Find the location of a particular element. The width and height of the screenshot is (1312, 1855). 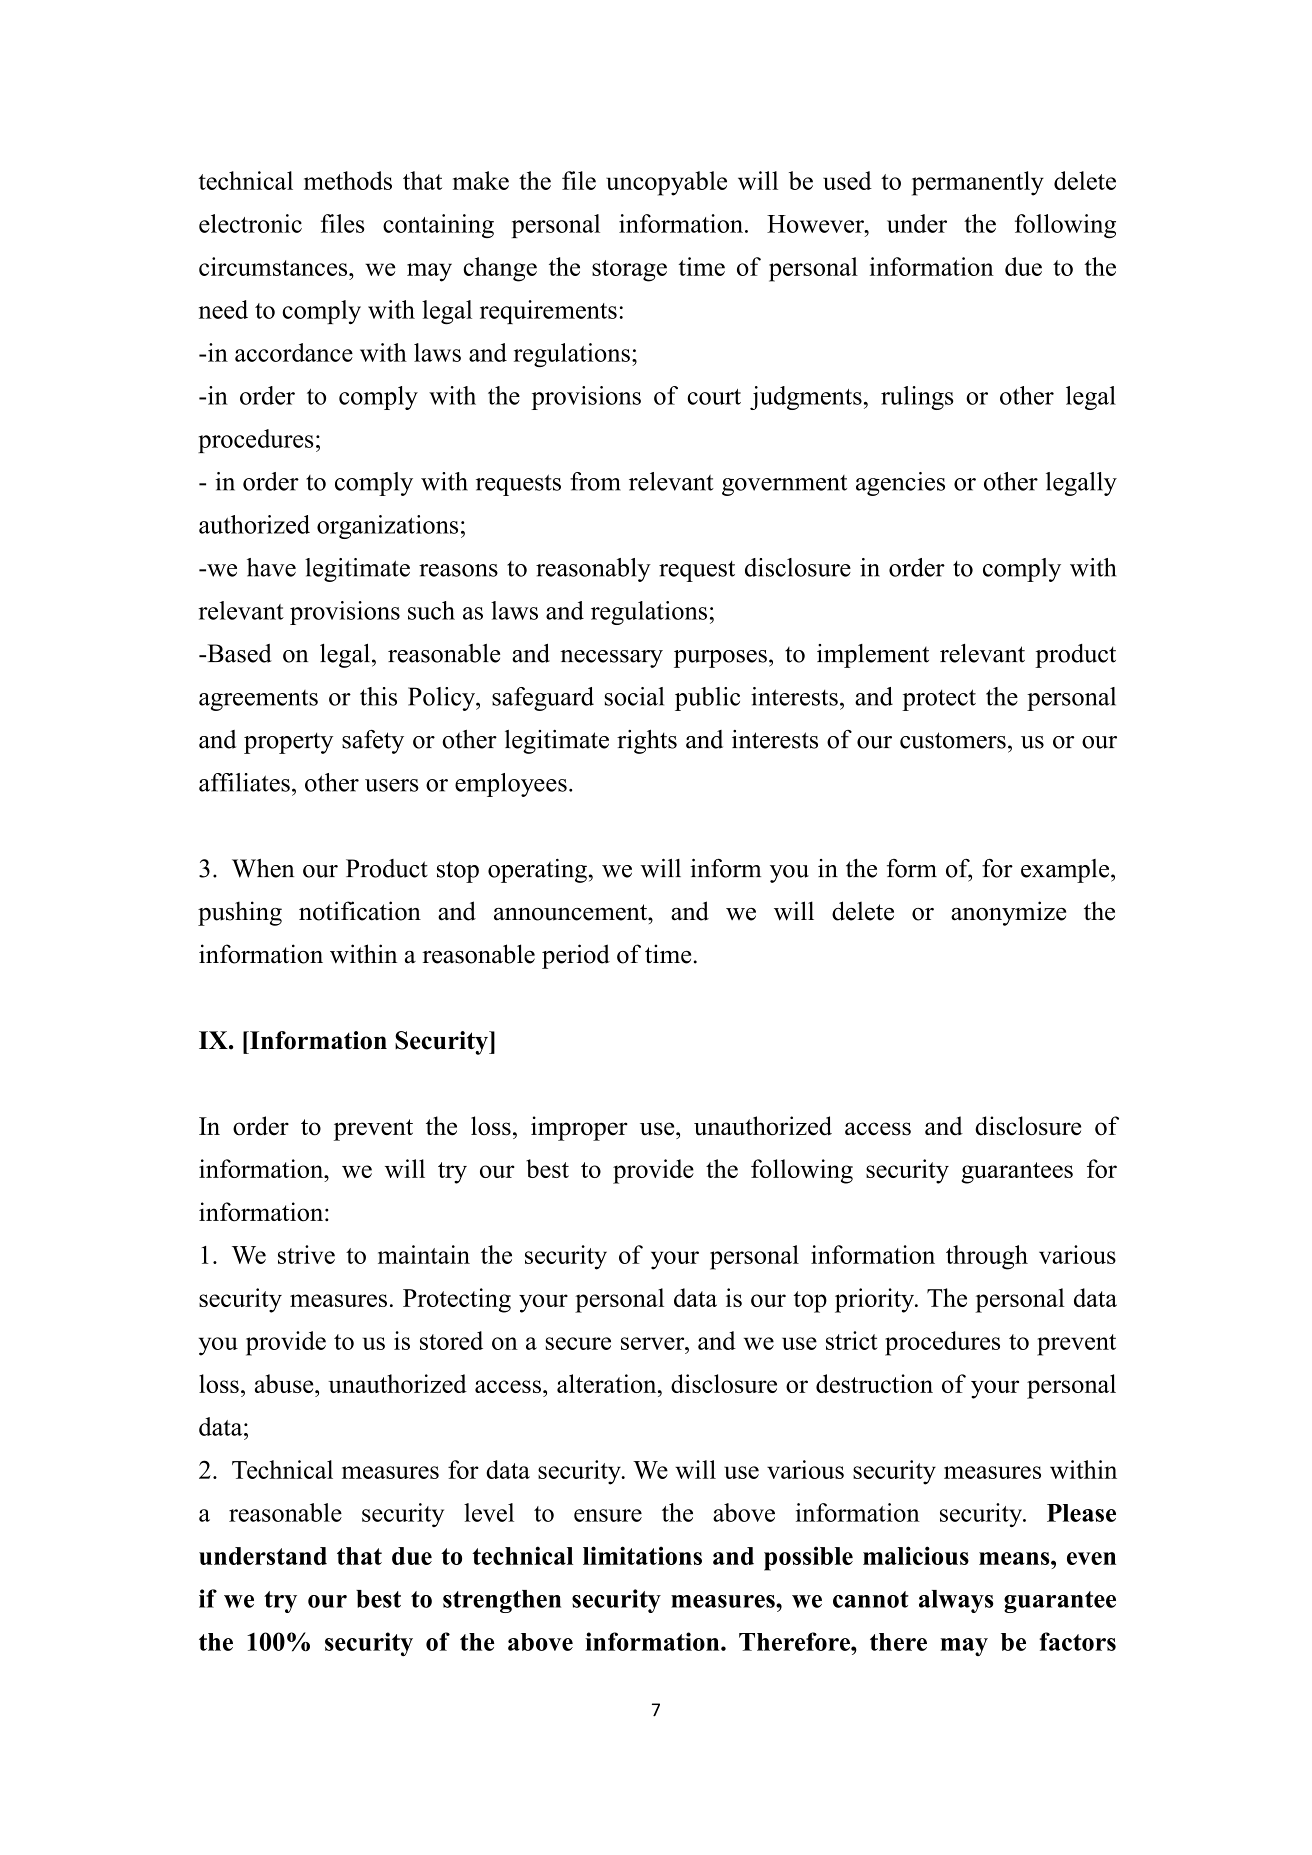

storage is located at coordinates (629, 271).
